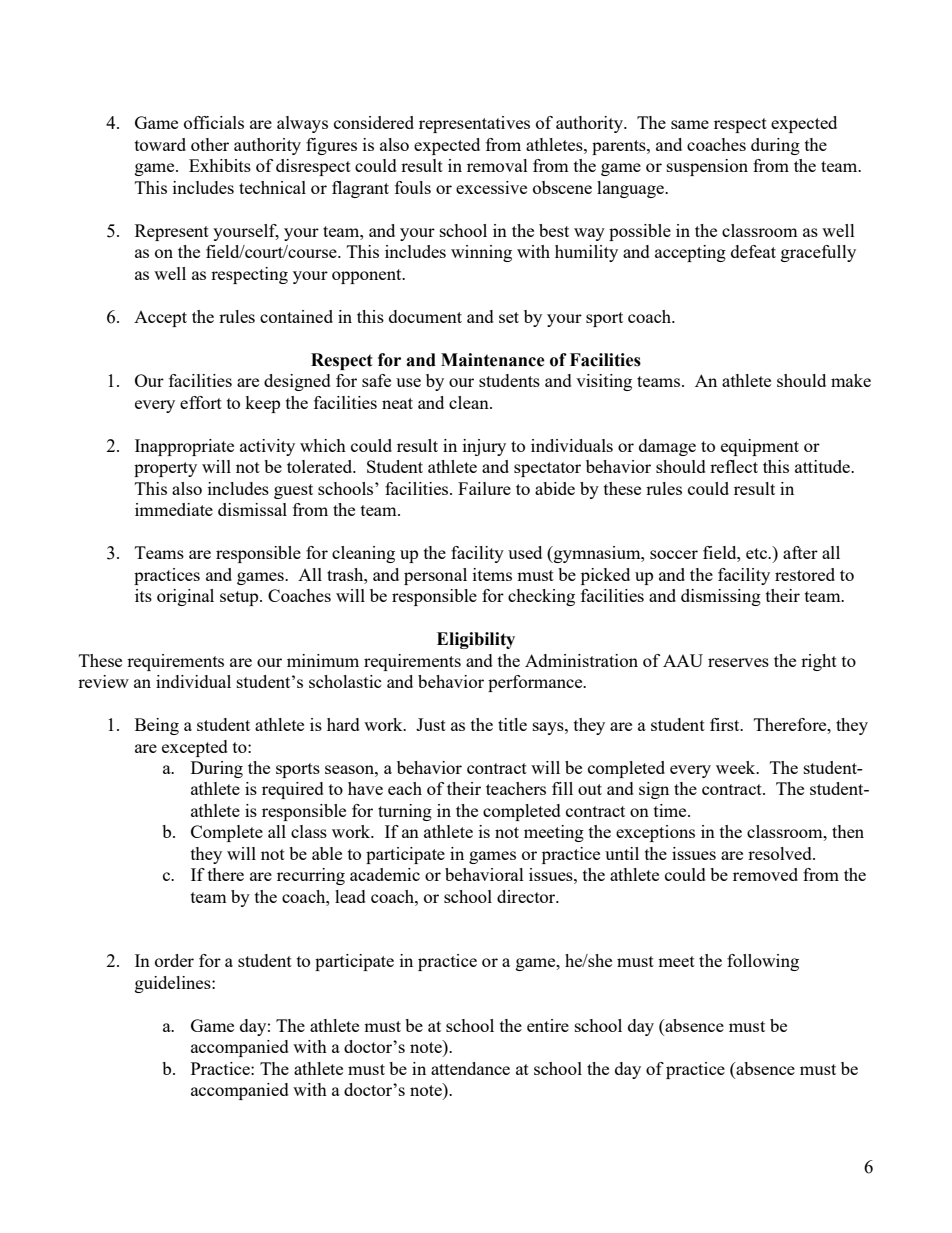 This screenshot has width=952, height=1233. I want to click on original, so click(185, 597).
